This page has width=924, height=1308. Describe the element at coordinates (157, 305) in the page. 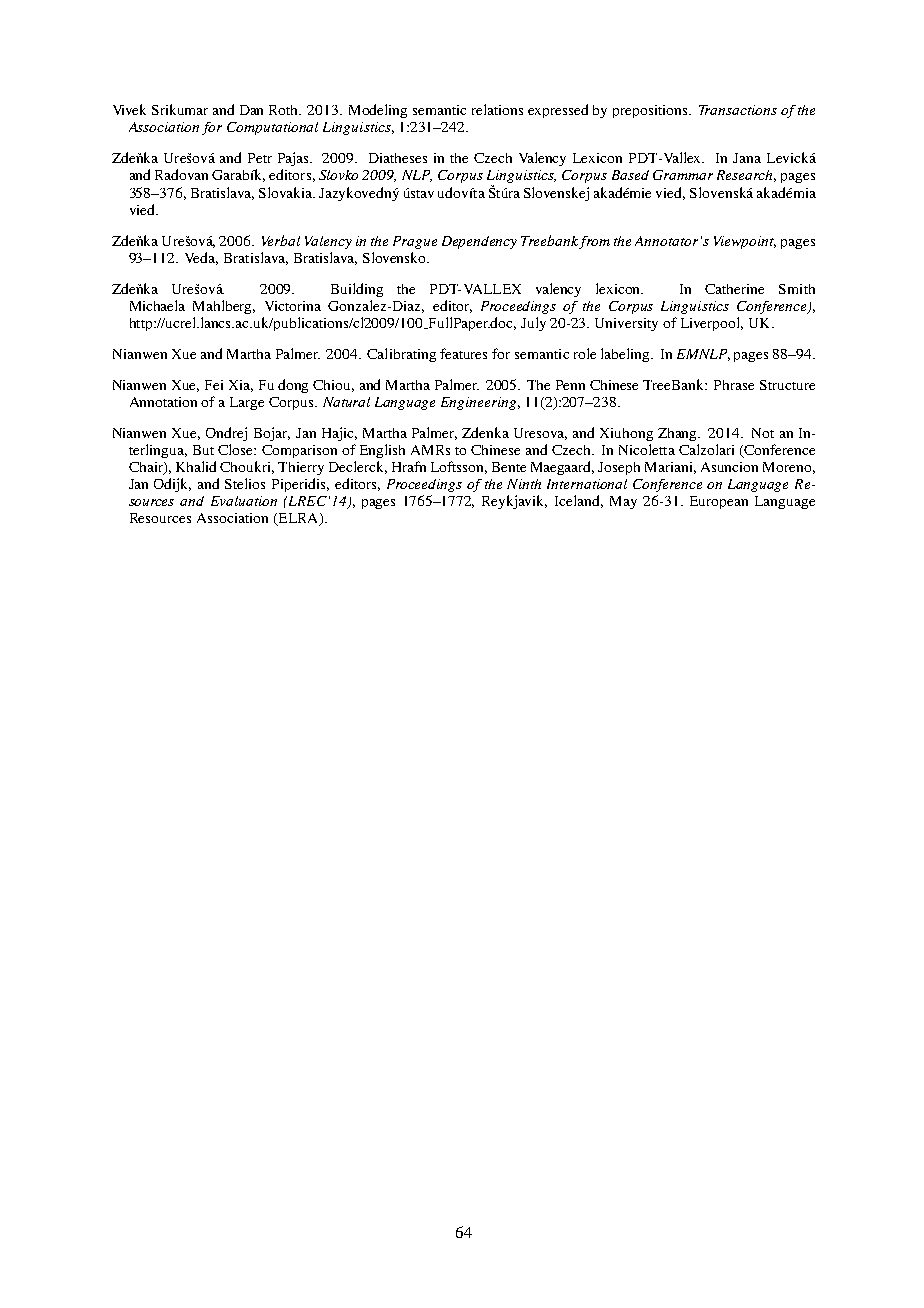

I see `Michaela` at that location.
